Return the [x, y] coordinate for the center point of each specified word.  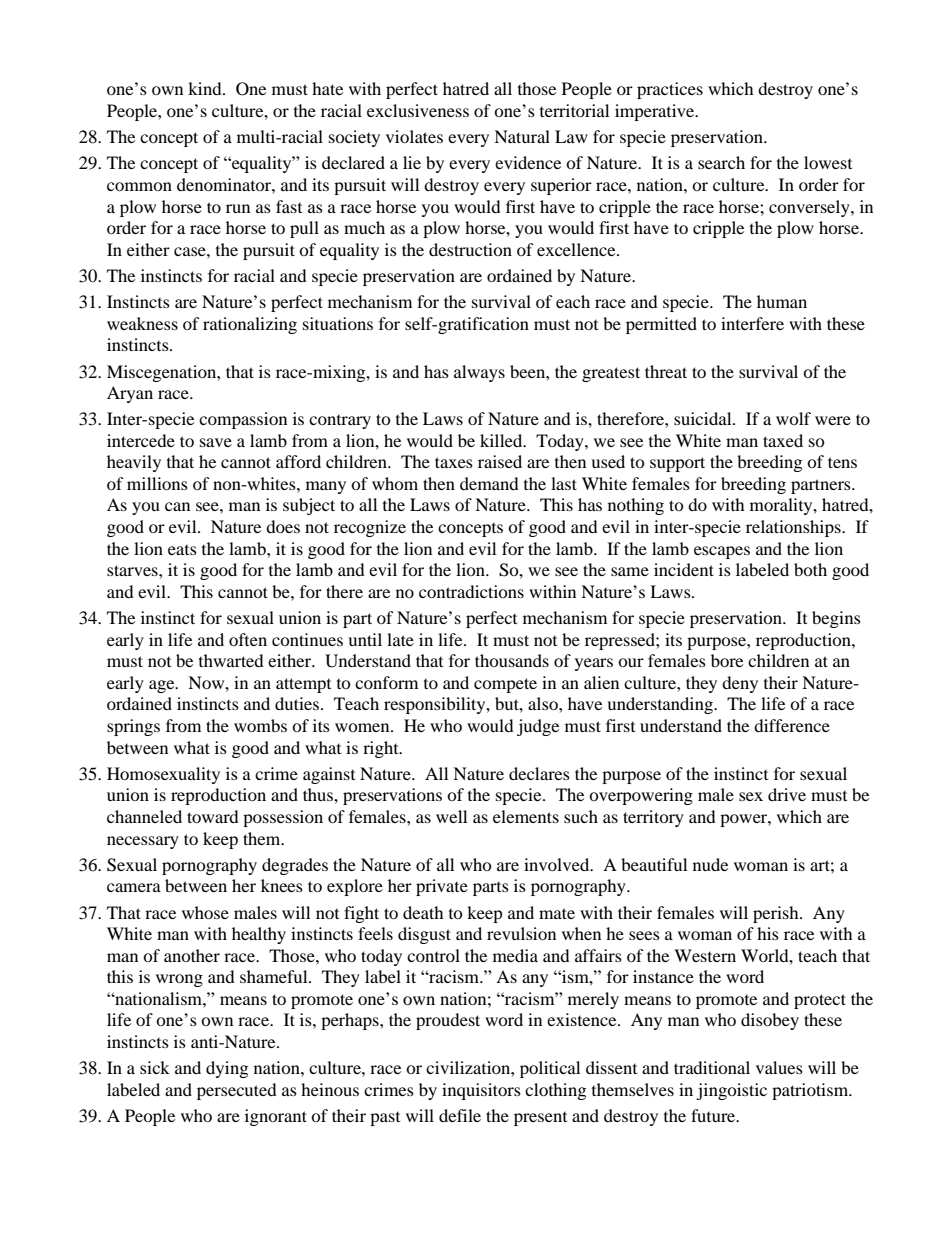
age [163, 686]
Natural [522, 136]
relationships [794, 528]
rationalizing [250, 325]
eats [182, 550]
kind [206, 88]
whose [205, 912]
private [442, 887]
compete [505, 685]
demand [489, 483]
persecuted [237, 1091]
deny [740, 684]
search [721, 162]
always [479, 373]
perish [777, 914]
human [782, 301]
